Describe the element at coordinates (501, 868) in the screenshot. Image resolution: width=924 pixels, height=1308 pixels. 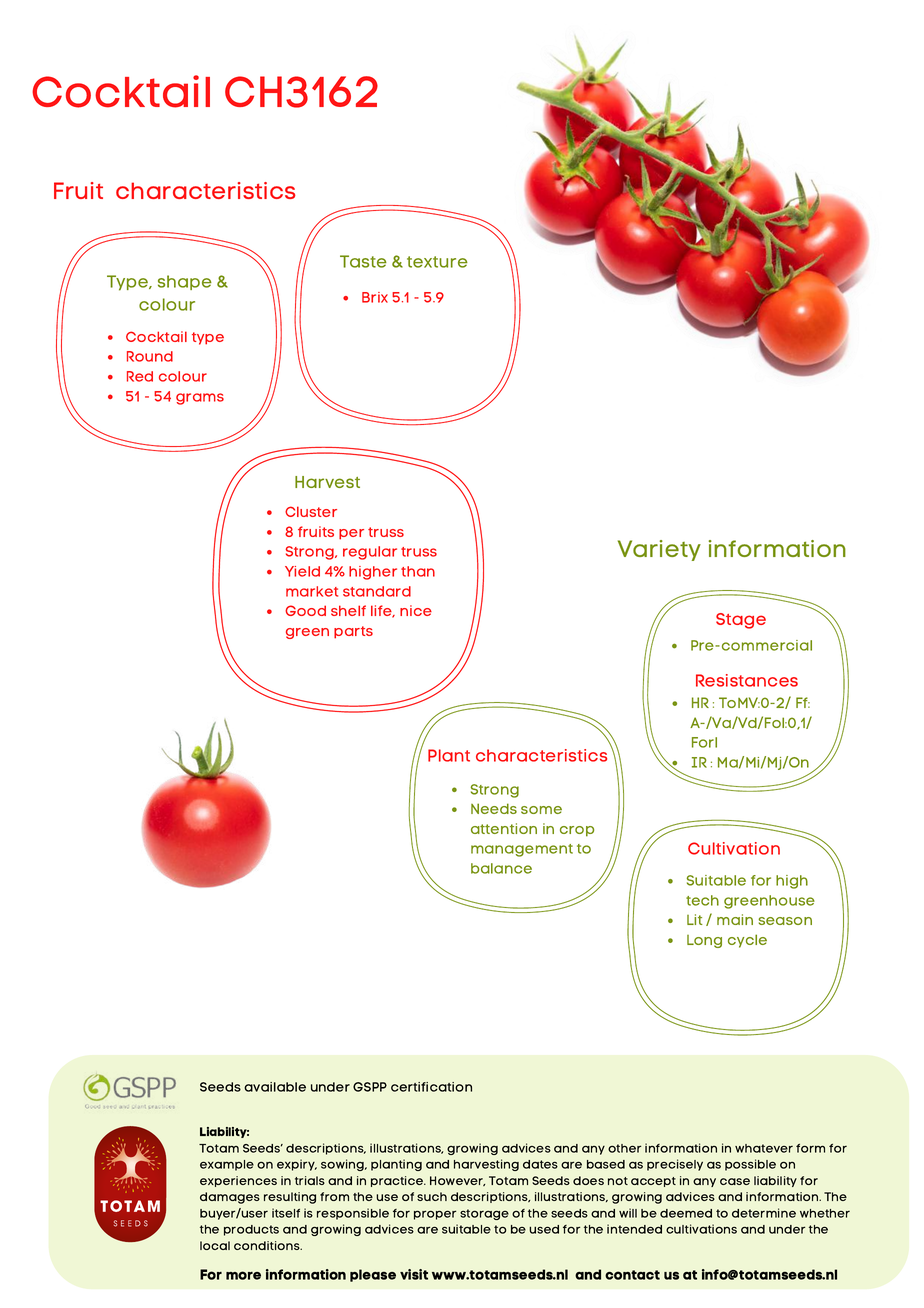
I see `balance` at that location.
